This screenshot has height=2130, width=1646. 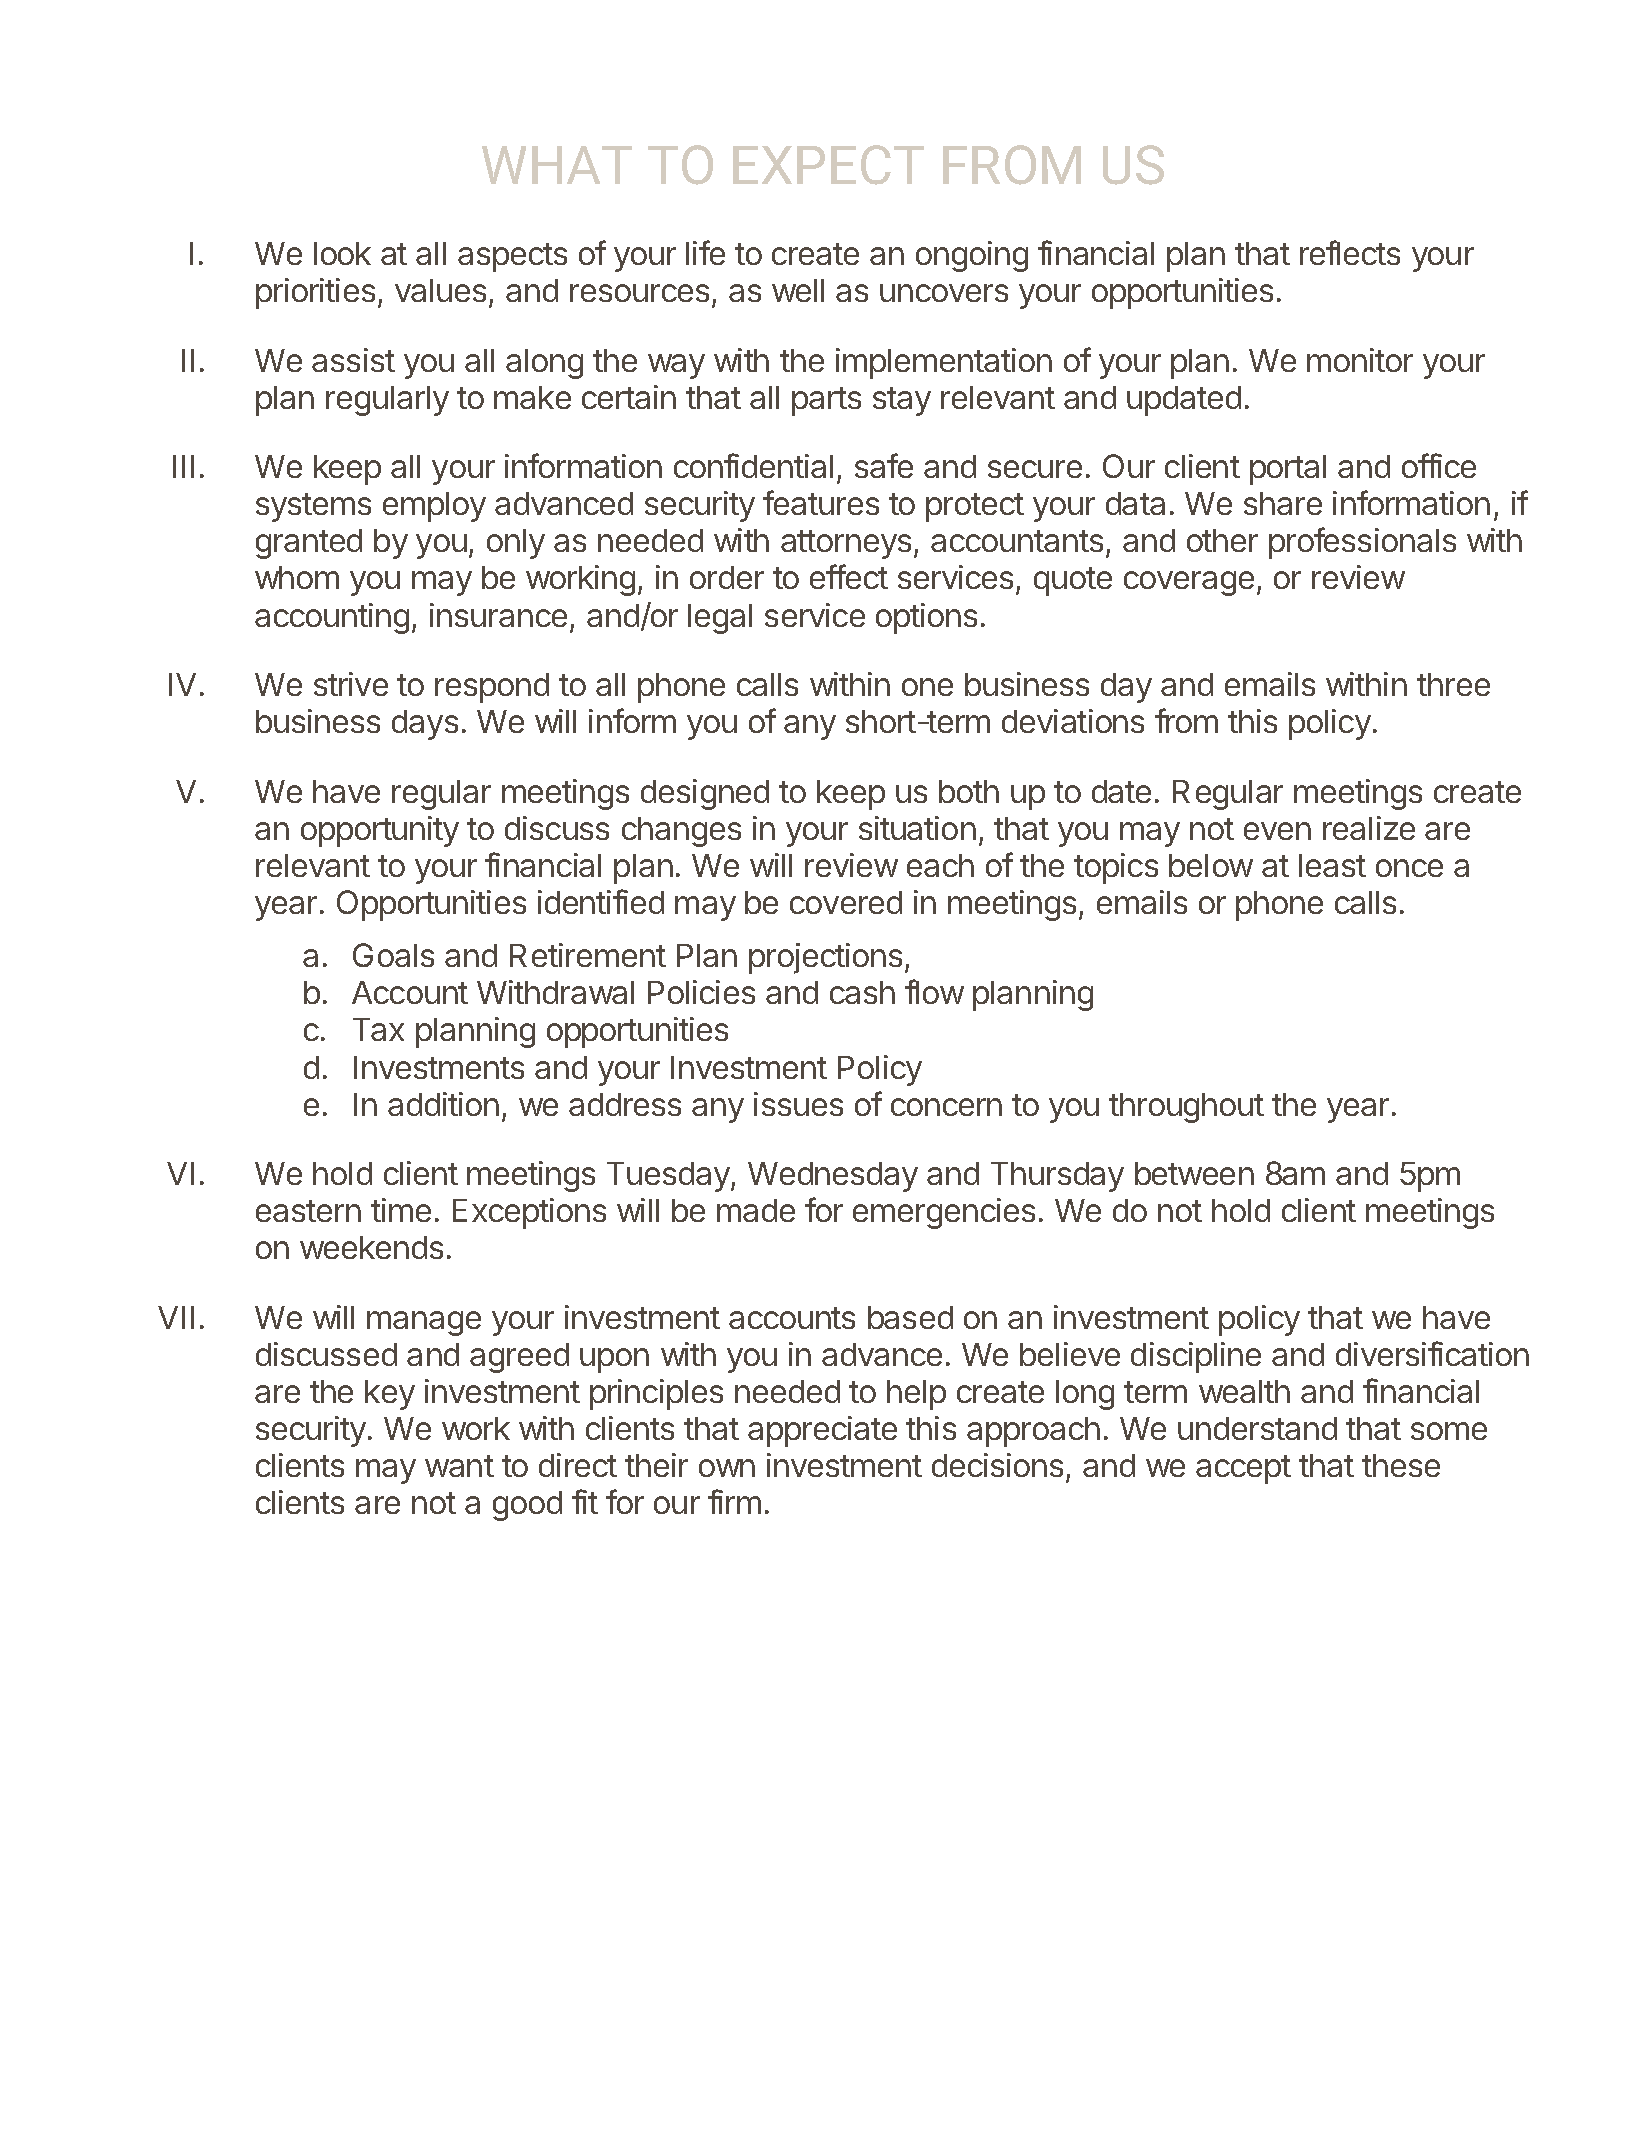 What do you see at coordinates (1243, 1469) in the screenshot?
I see `accept` at bounding box center [1243, 1469].
